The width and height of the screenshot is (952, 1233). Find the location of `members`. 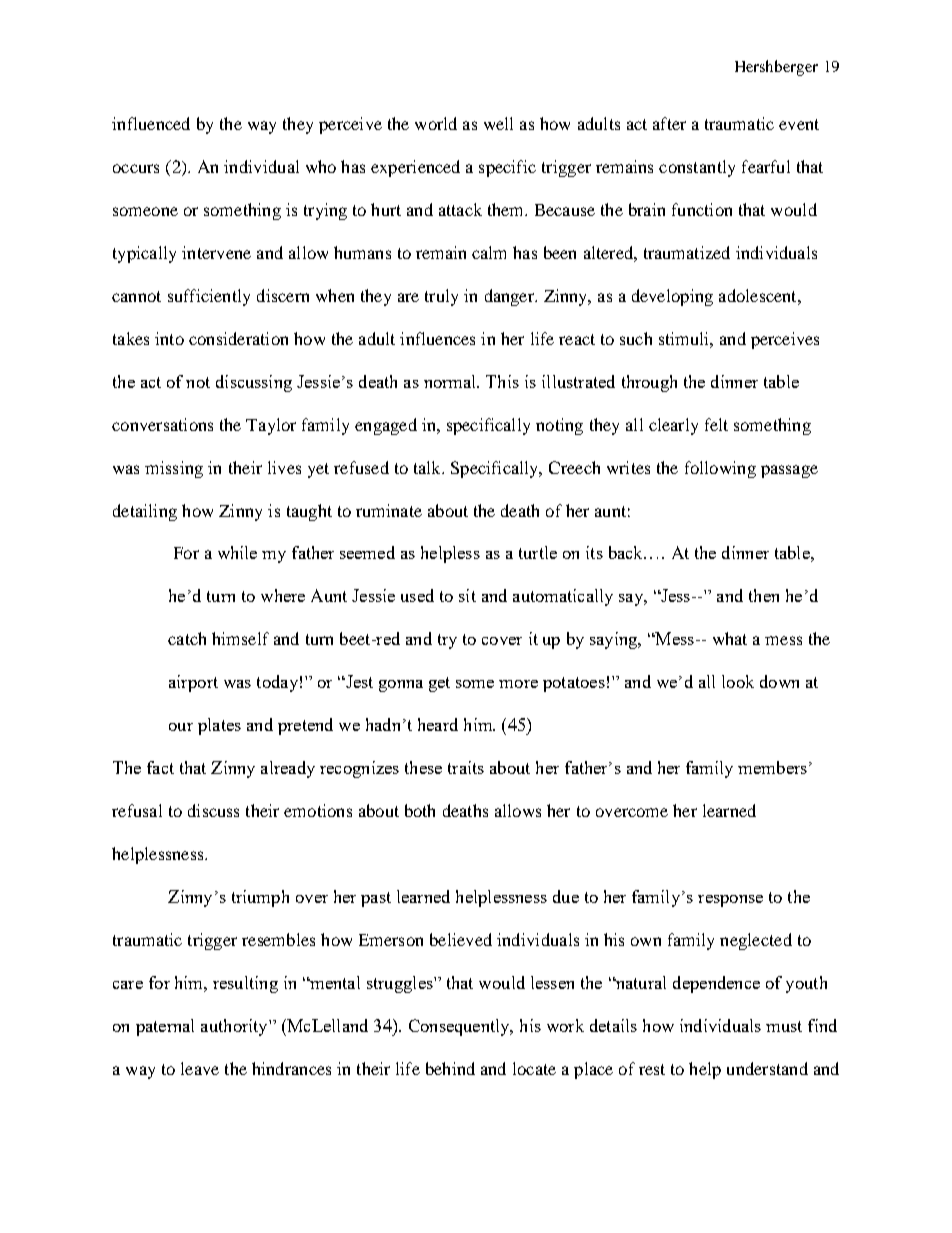

members is located at coordinates (772, 767).
